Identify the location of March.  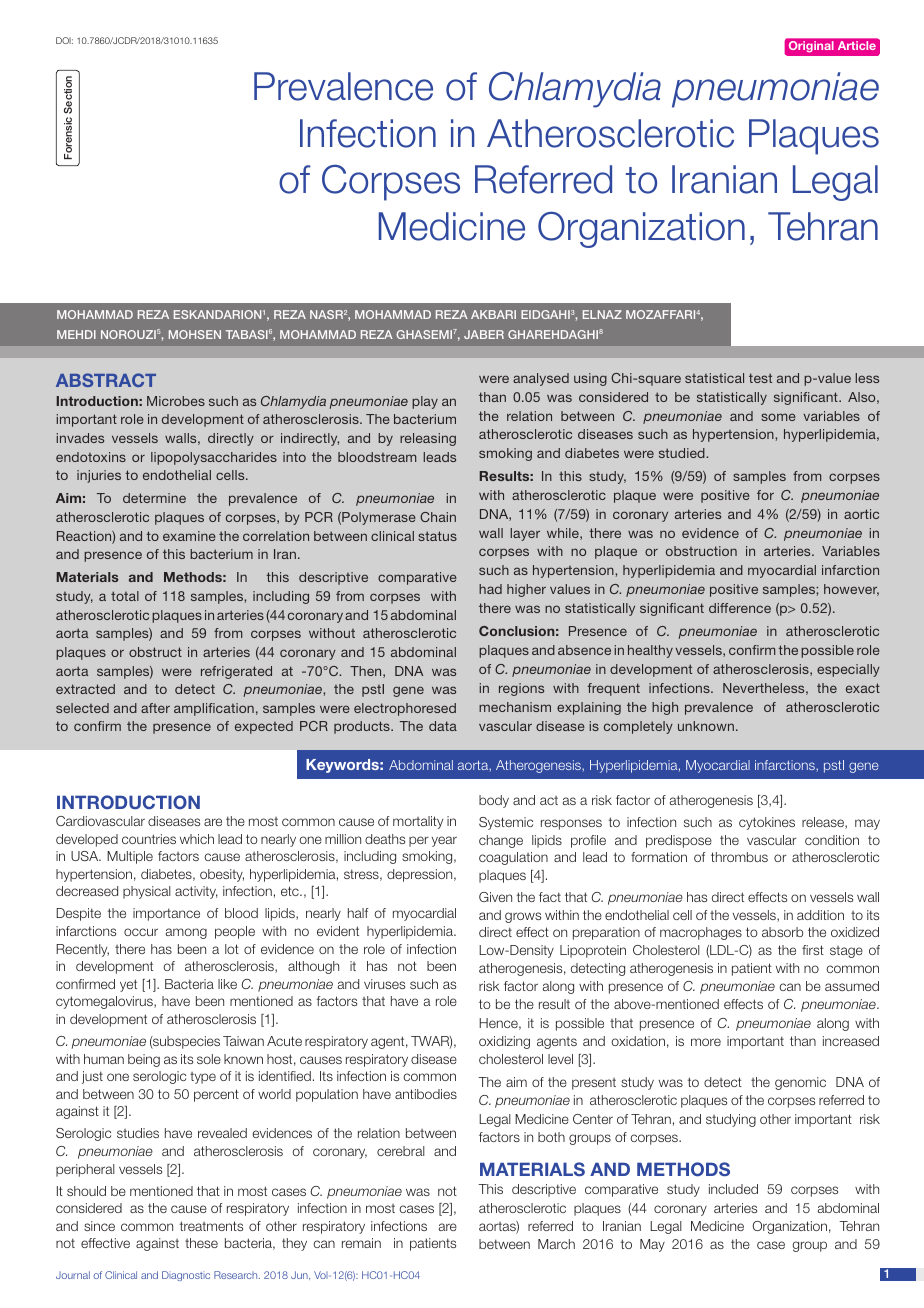
(556, 1244).
